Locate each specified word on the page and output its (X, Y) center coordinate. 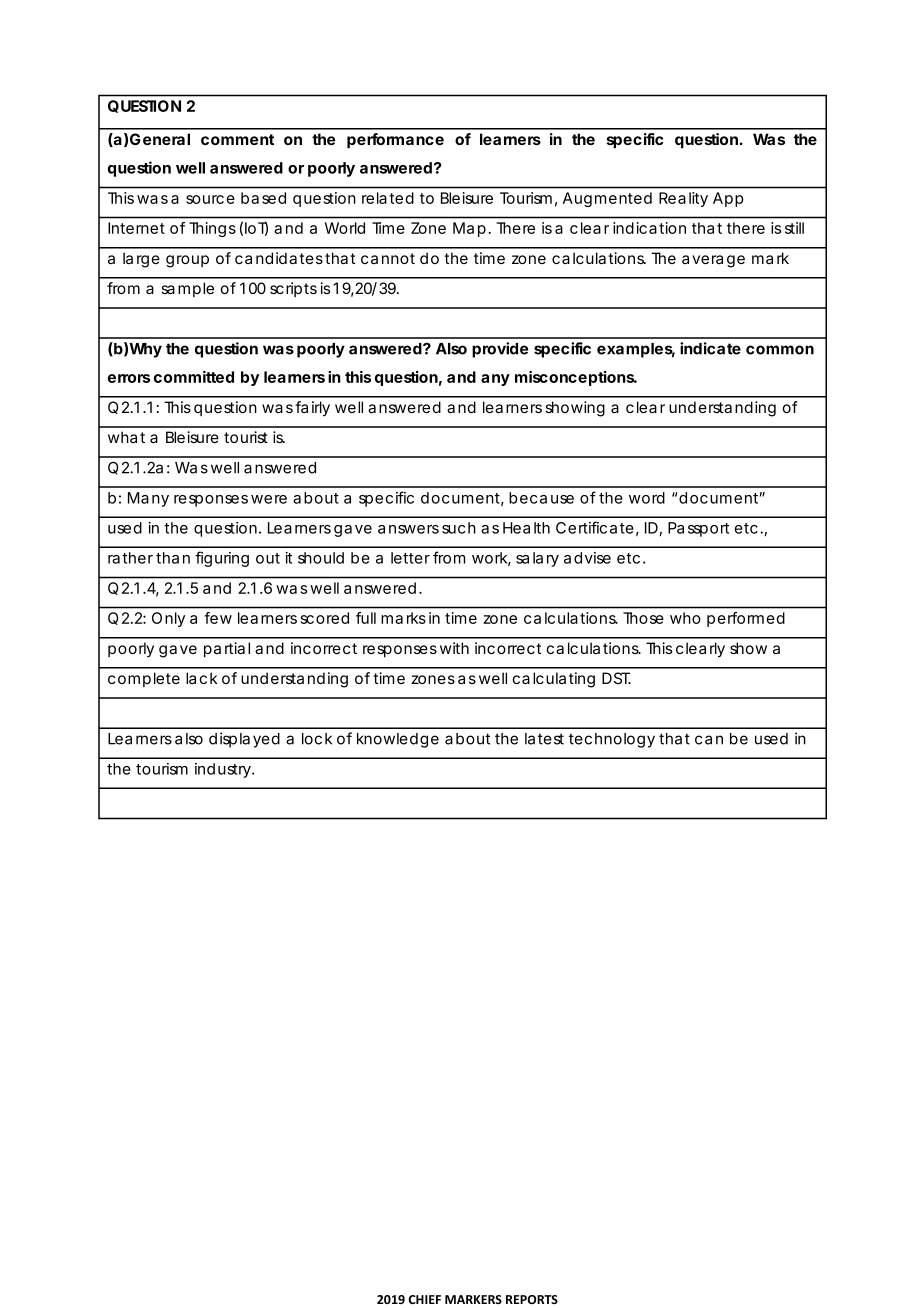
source (210, 199)
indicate (710, 348)
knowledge (398, 740)
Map (469, 229)
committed (194, 377)
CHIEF (424, 1299)
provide (500, 350)
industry (224, 770)
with (454, 648)
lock (317, 739)
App (728, 199)
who (685, 618)
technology (612, 740)
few (218, 618)
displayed (244, 740)
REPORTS (532, 1299)
